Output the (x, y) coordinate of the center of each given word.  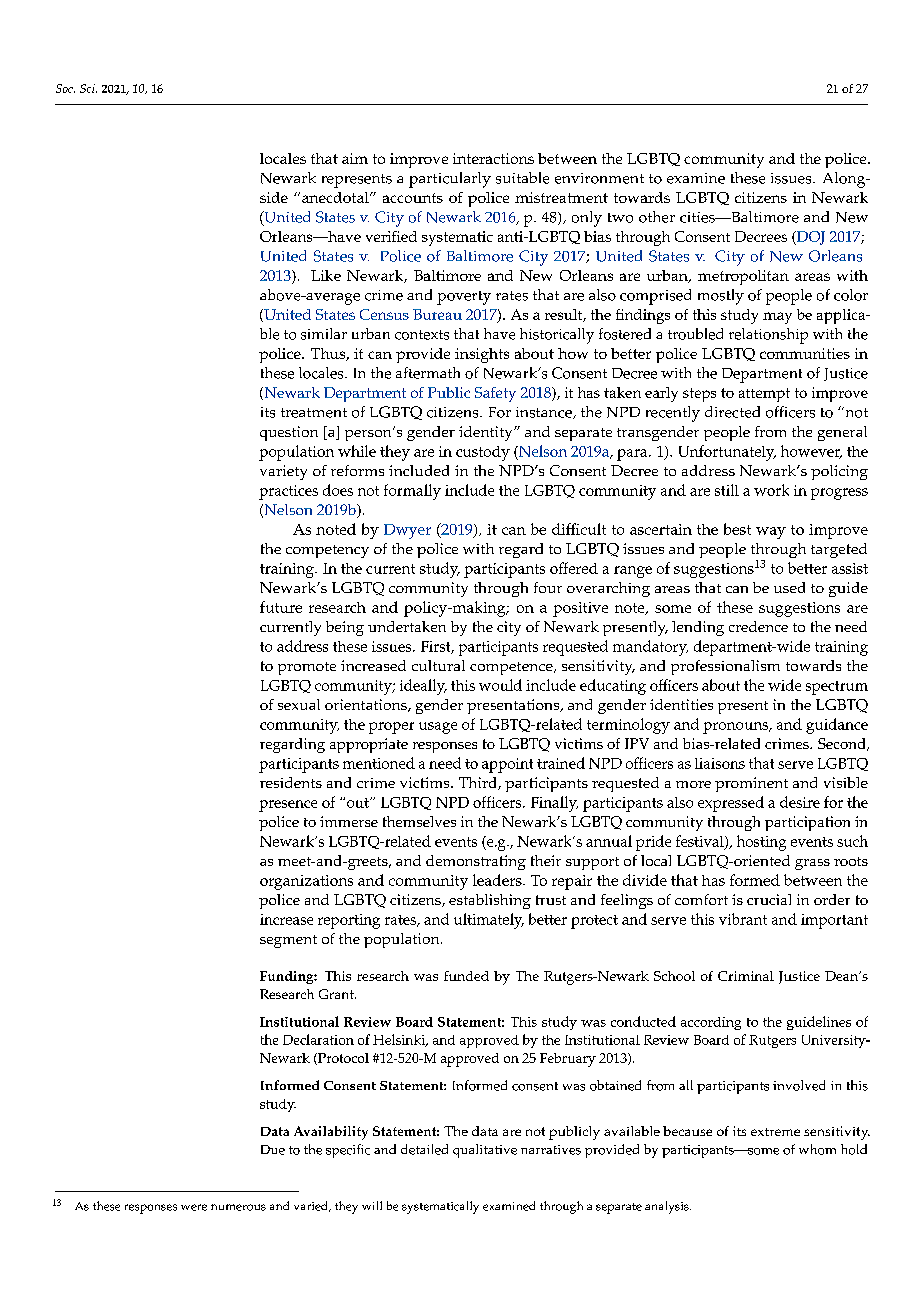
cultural (438, 665)
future (281, 607)
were (194, 1207)
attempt (764, 395)
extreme (775, 1132)
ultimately (489, 921)
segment (288, 941)
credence (758, 626)
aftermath (428, 373)
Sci (88, 88)
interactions (493, 158)
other (657, 217)
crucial (769, 899)
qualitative (485, 1151)
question (289, 433)
